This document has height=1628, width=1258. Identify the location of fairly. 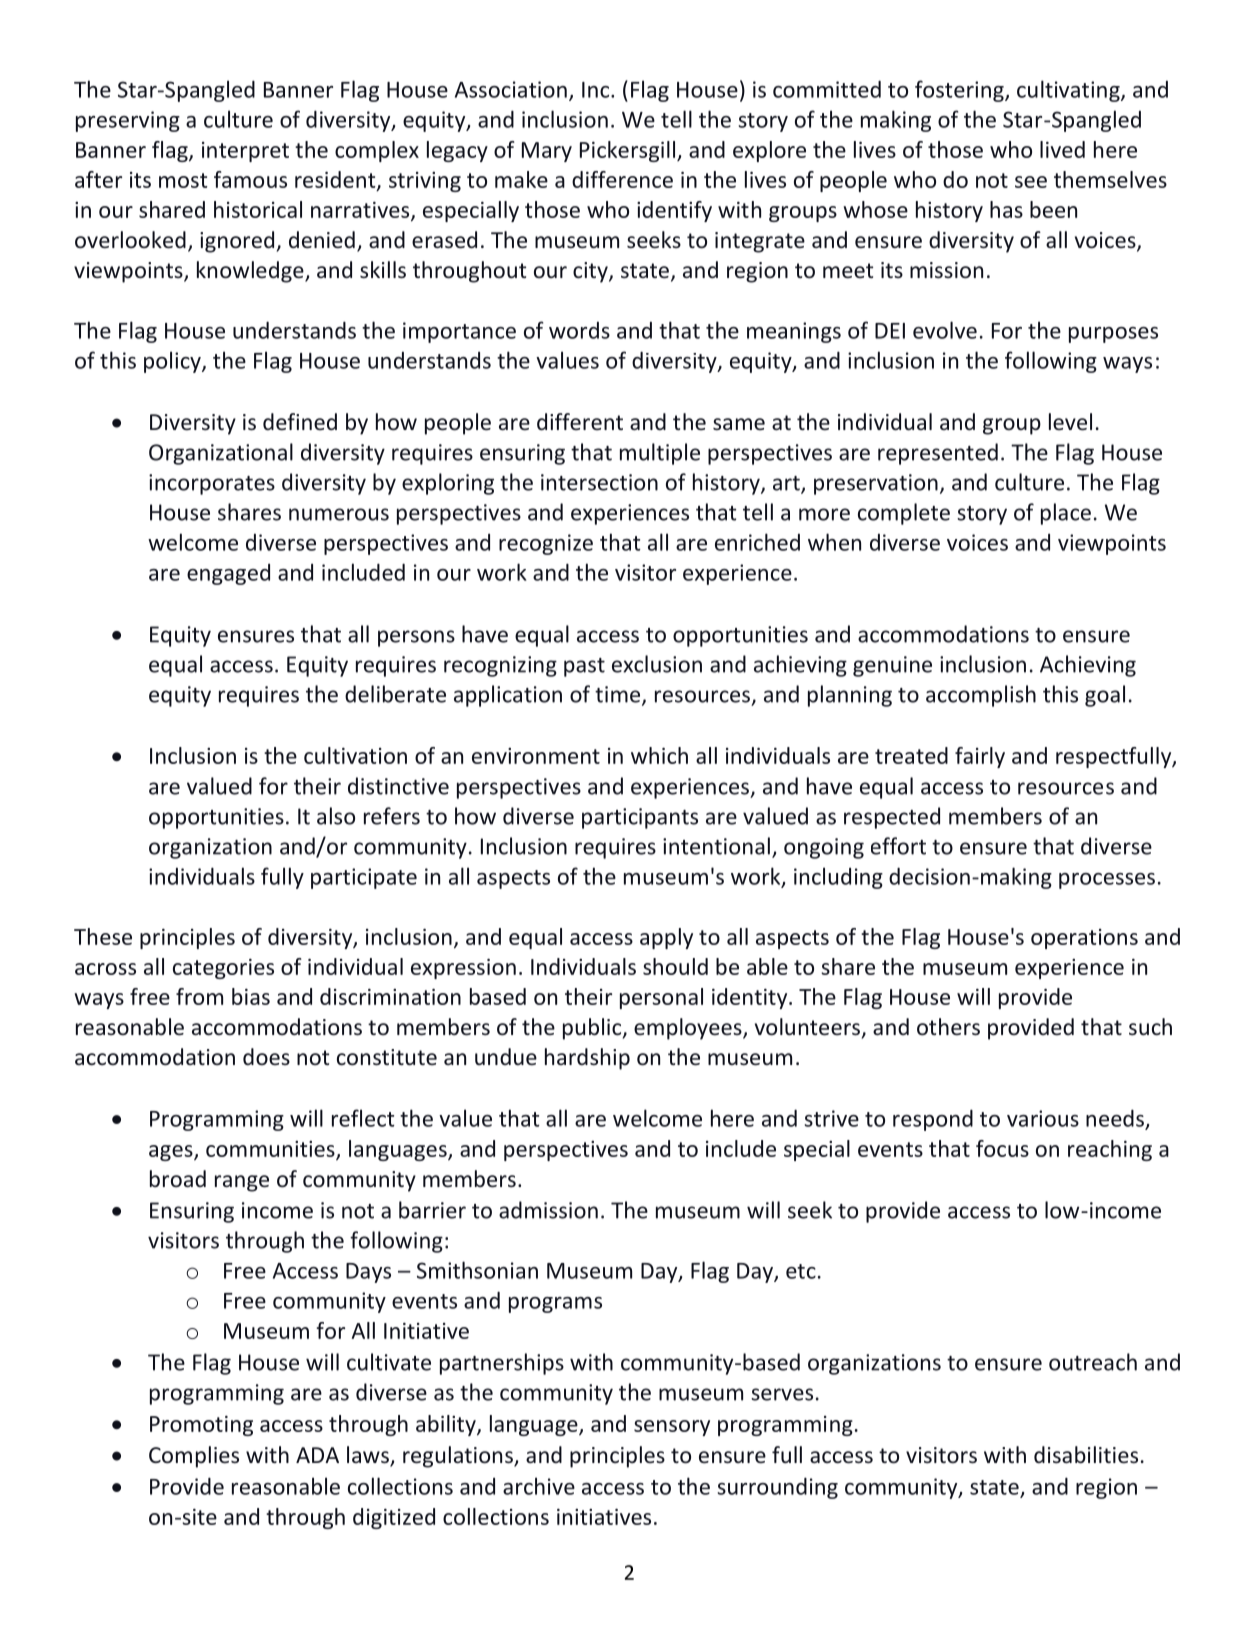
(980, 757).
